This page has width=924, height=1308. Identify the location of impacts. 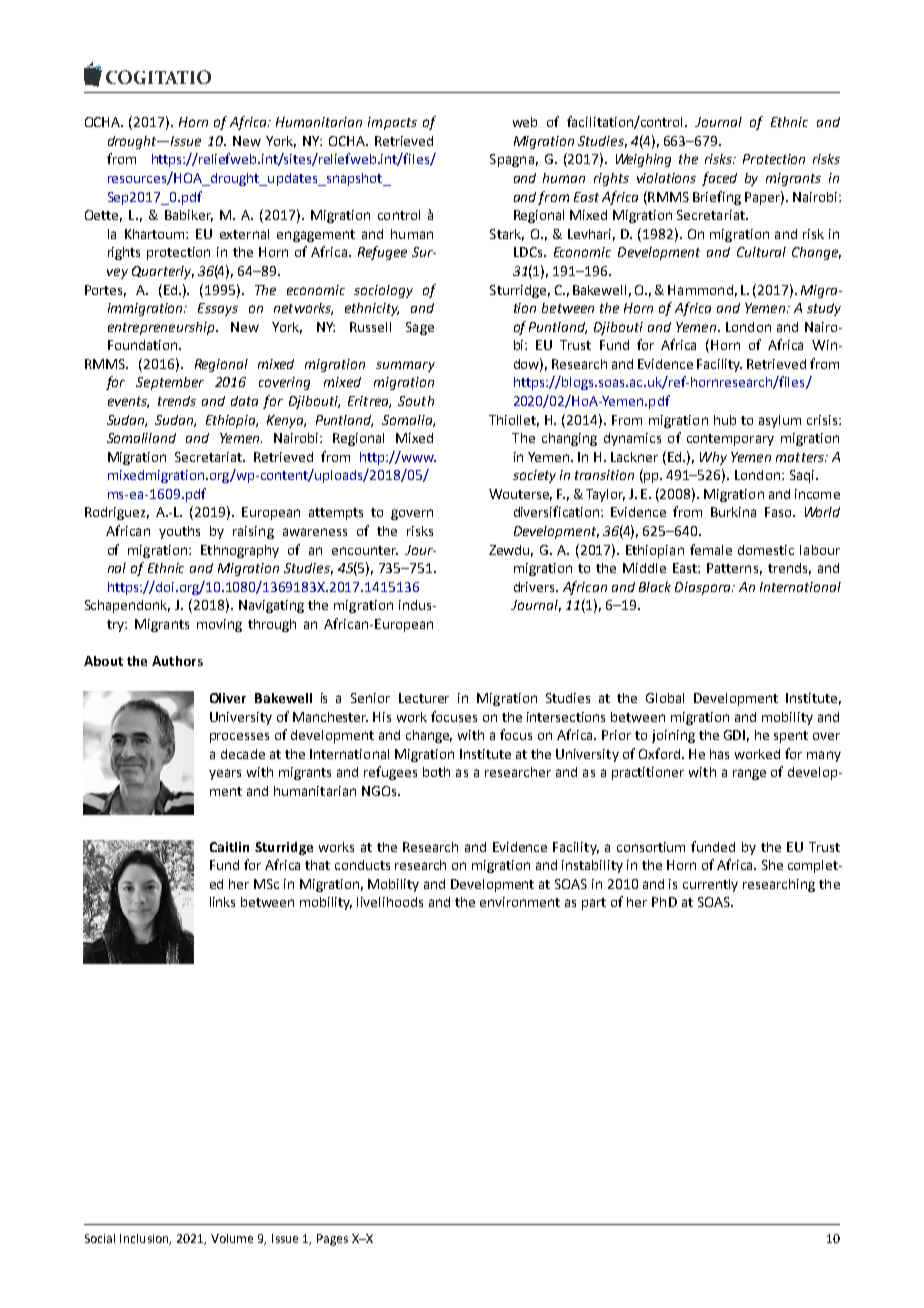
(392, 123).
